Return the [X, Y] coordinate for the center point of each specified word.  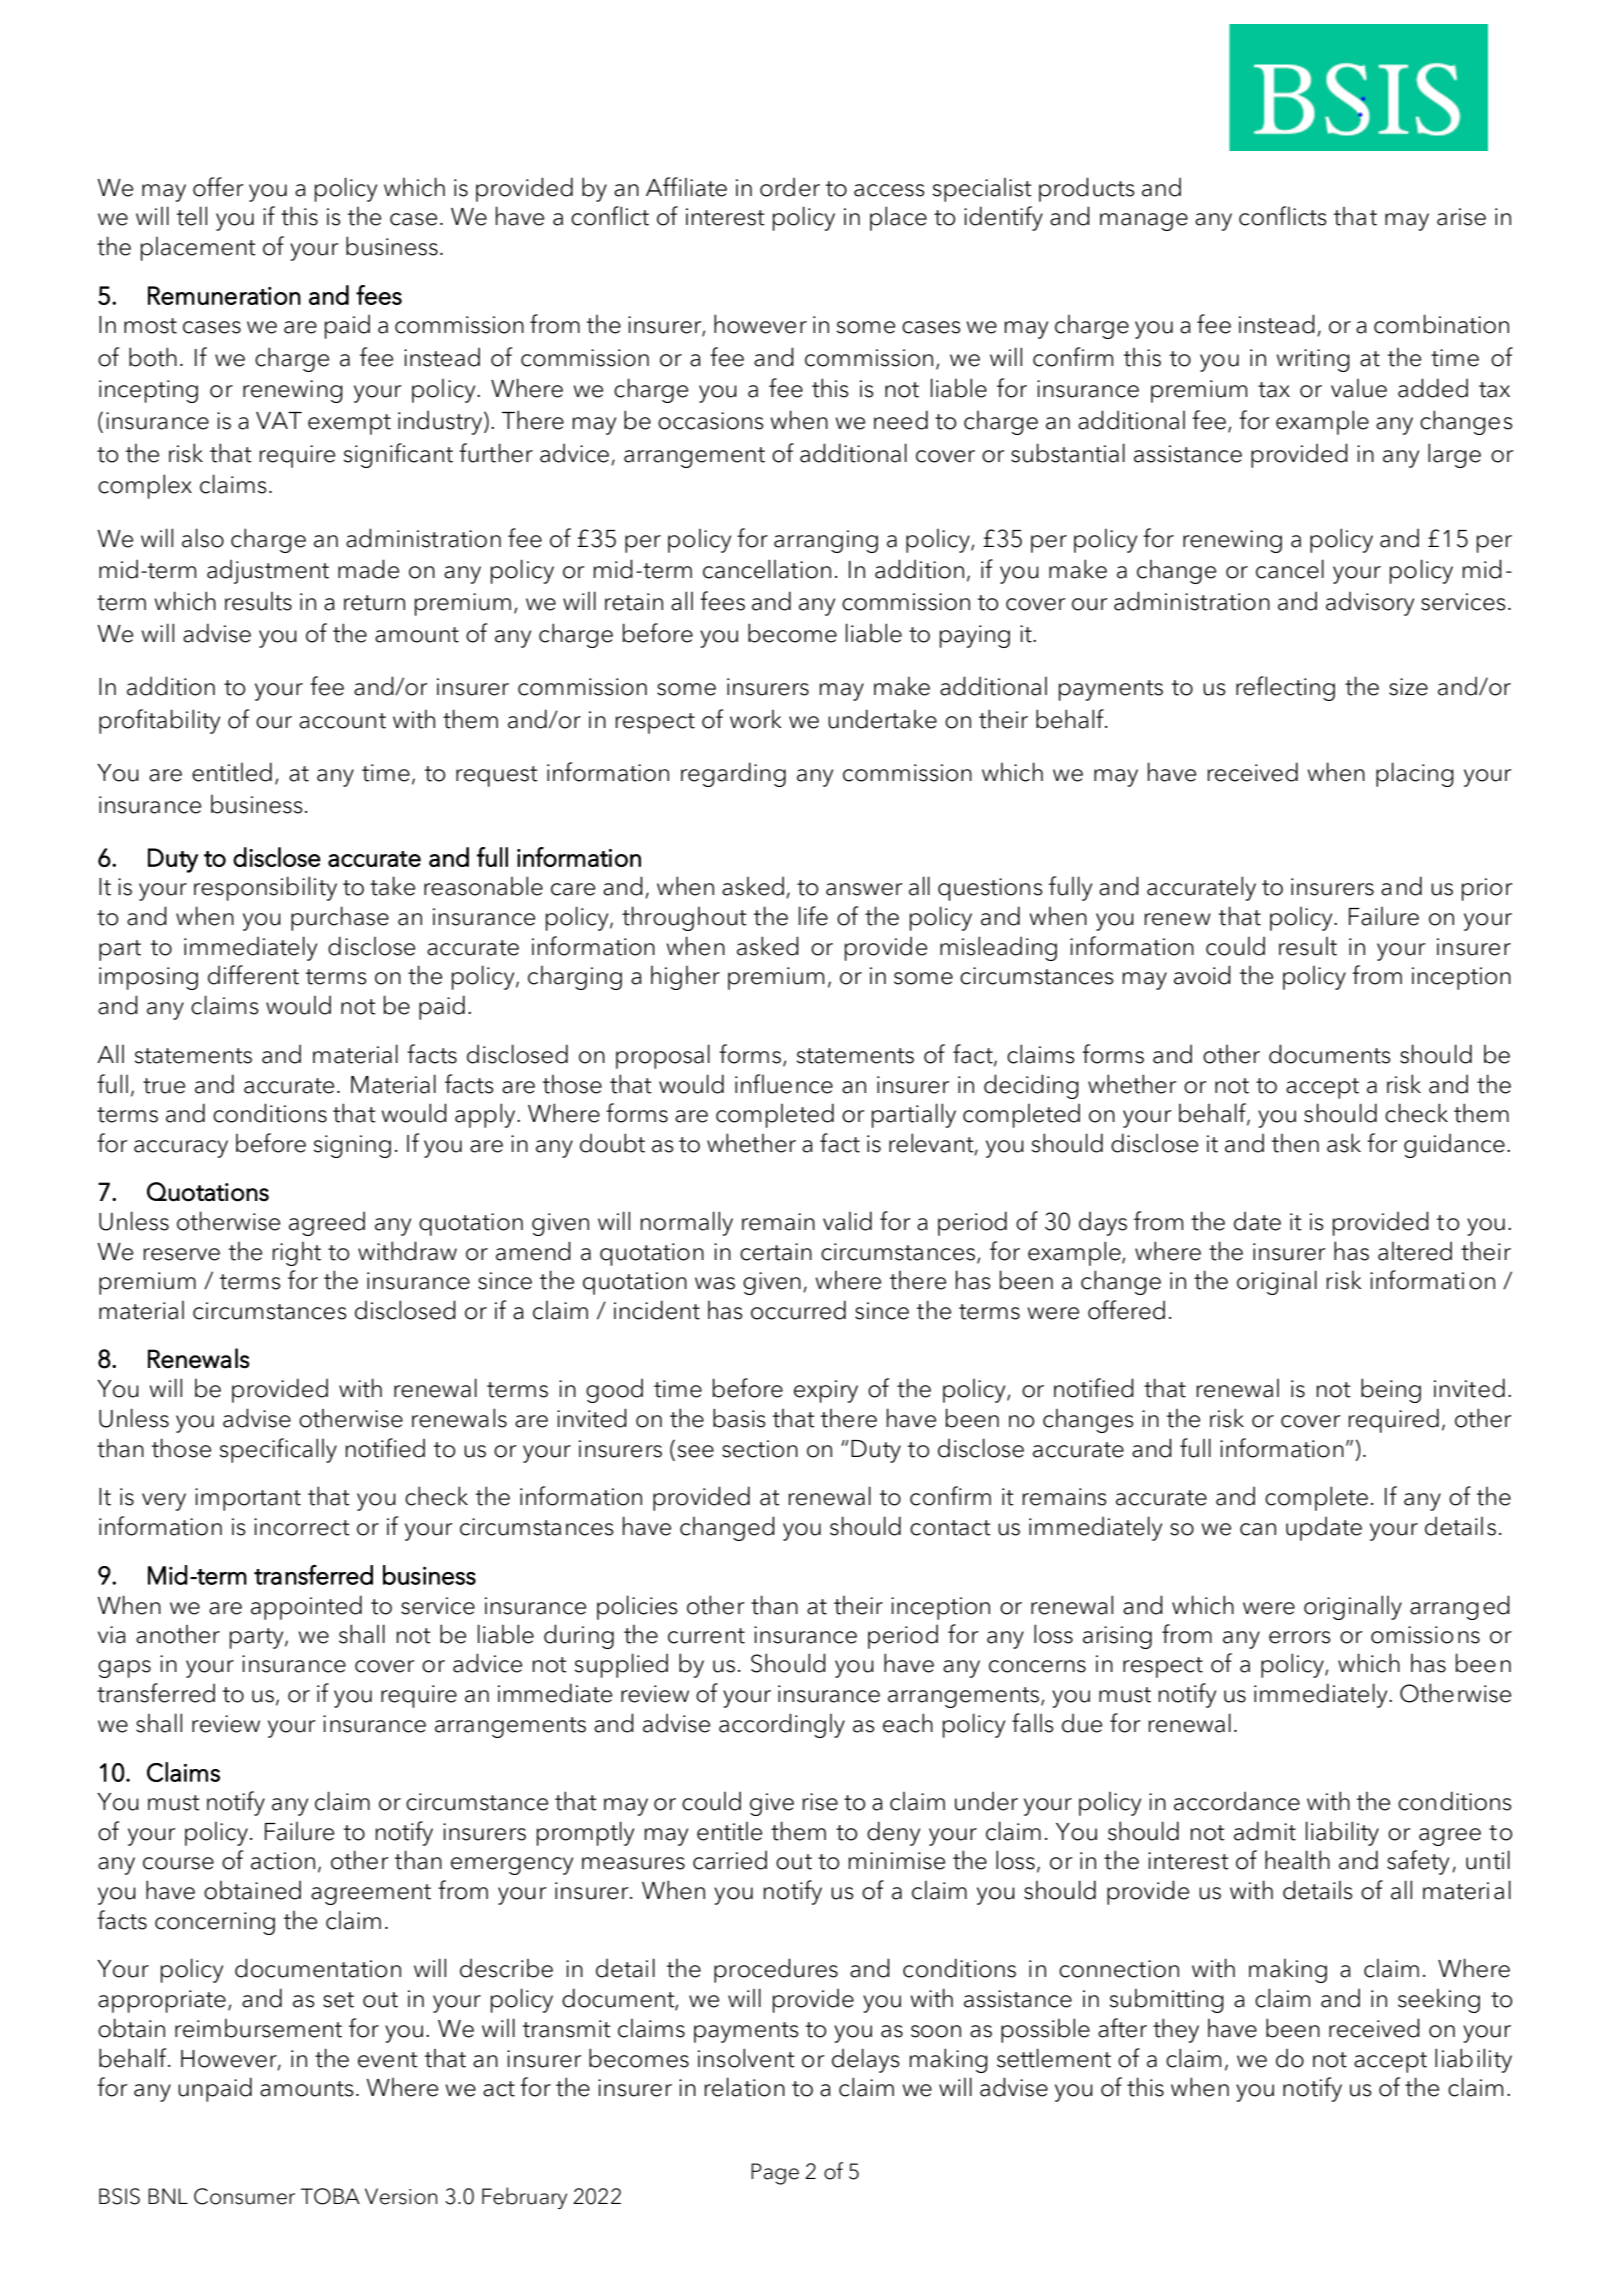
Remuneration [224, 295]
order [790, 187]
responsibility [265, 888]
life [813, 916]
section [760, 1449]
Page [775, 2174]
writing [1313, 360]
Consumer [244, 2196]
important [248, 1499]
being [1391, 1390]
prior [1487, 889]
